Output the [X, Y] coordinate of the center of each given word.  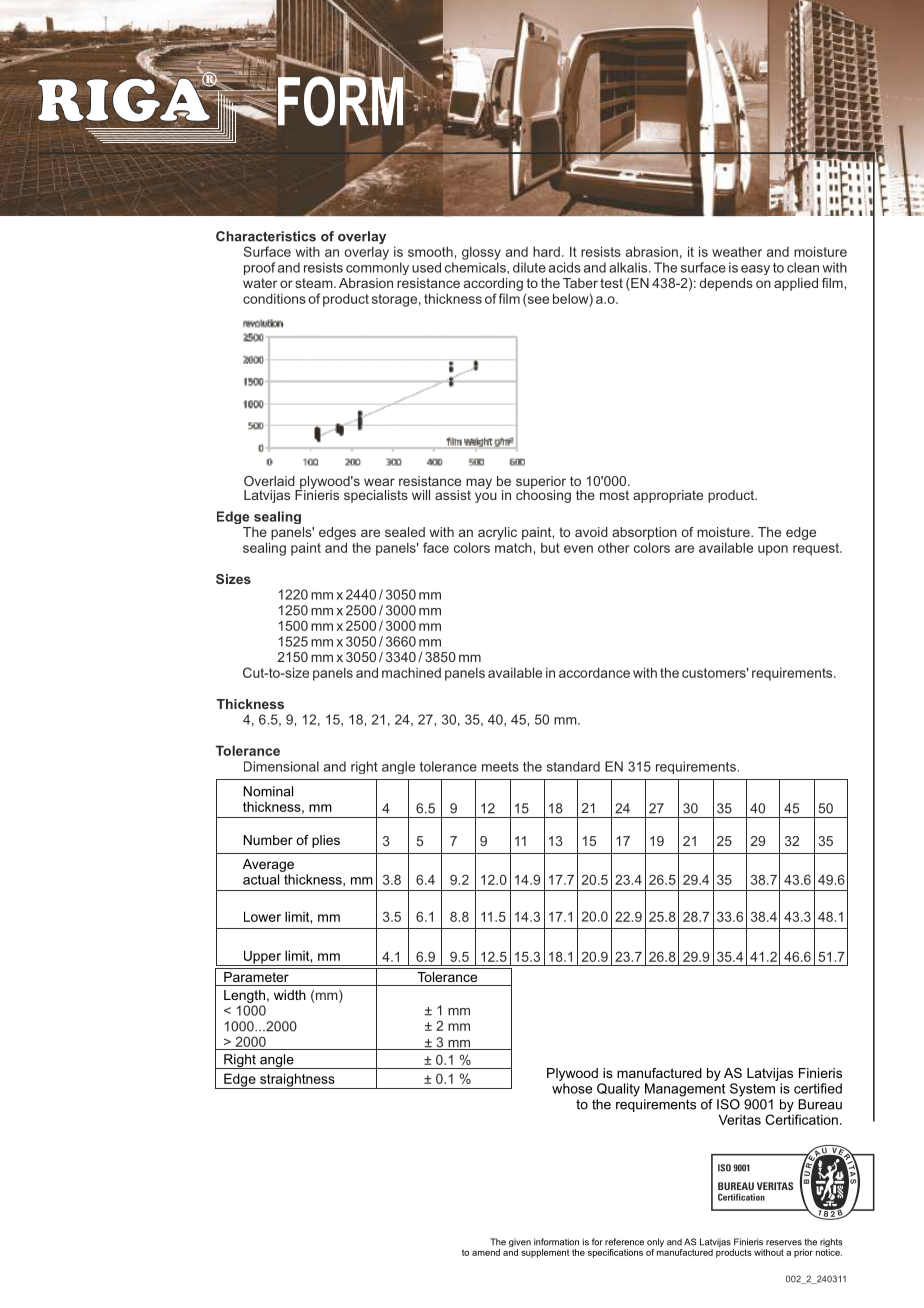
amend [486, 1252]
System [752, 1090]
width [290, 995]
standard [573, 766]
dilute [529, 267]
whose [572, 1088]
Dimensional [281, 766]
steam [315, 283]
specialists [376, 496]
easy [755, 270]
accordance [594, 672]
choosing [543, 495]
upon [773, 550]
